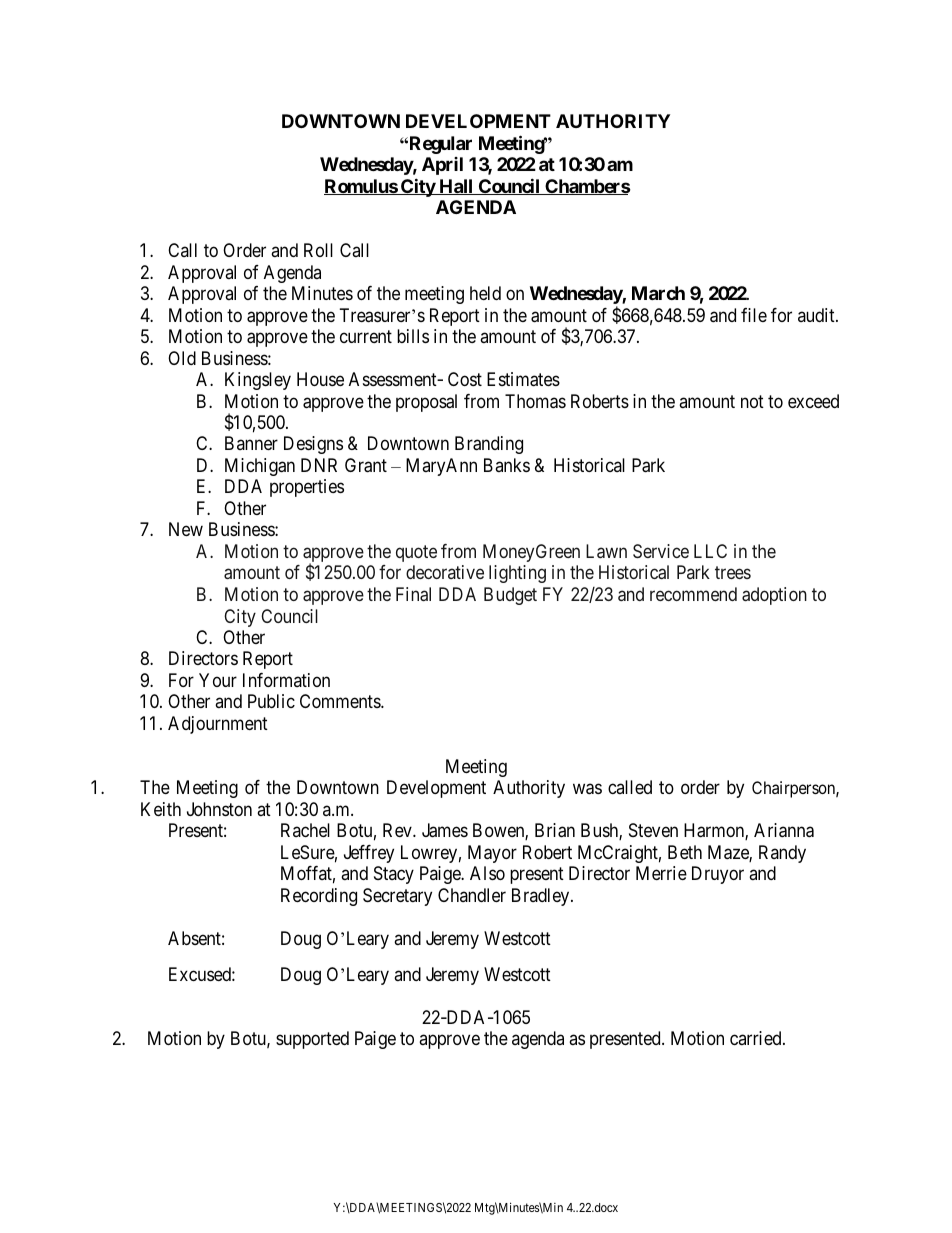 The width and height of the document is (952, 1233). Describe the element at coordinates (752, 401) in the document. I see `not` at that location.
